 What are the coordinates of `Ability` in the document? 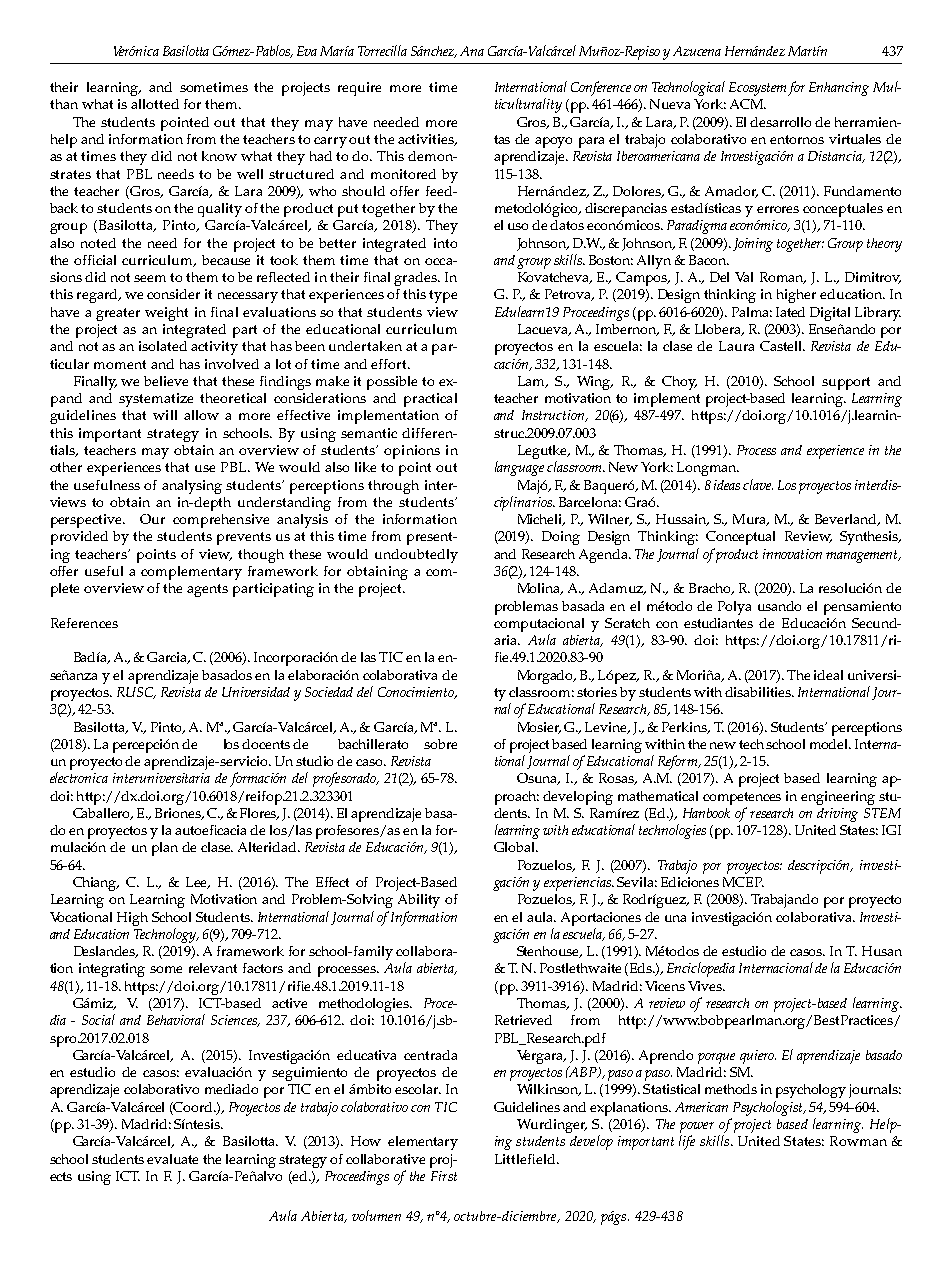 It's located at (419, 901).
